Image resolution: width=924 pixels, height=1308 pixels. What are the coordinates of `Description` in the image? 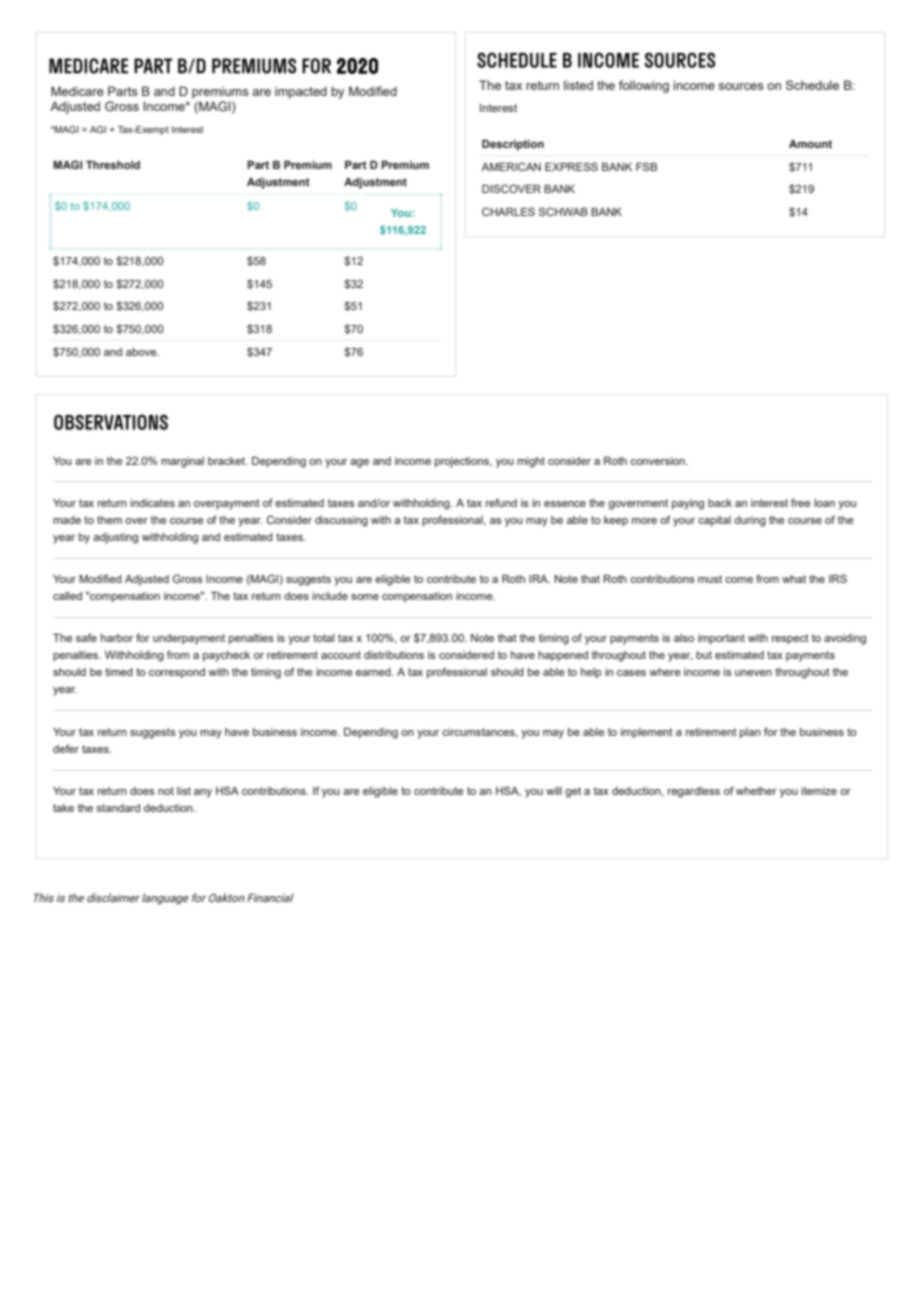 It's located at (513, 145).
